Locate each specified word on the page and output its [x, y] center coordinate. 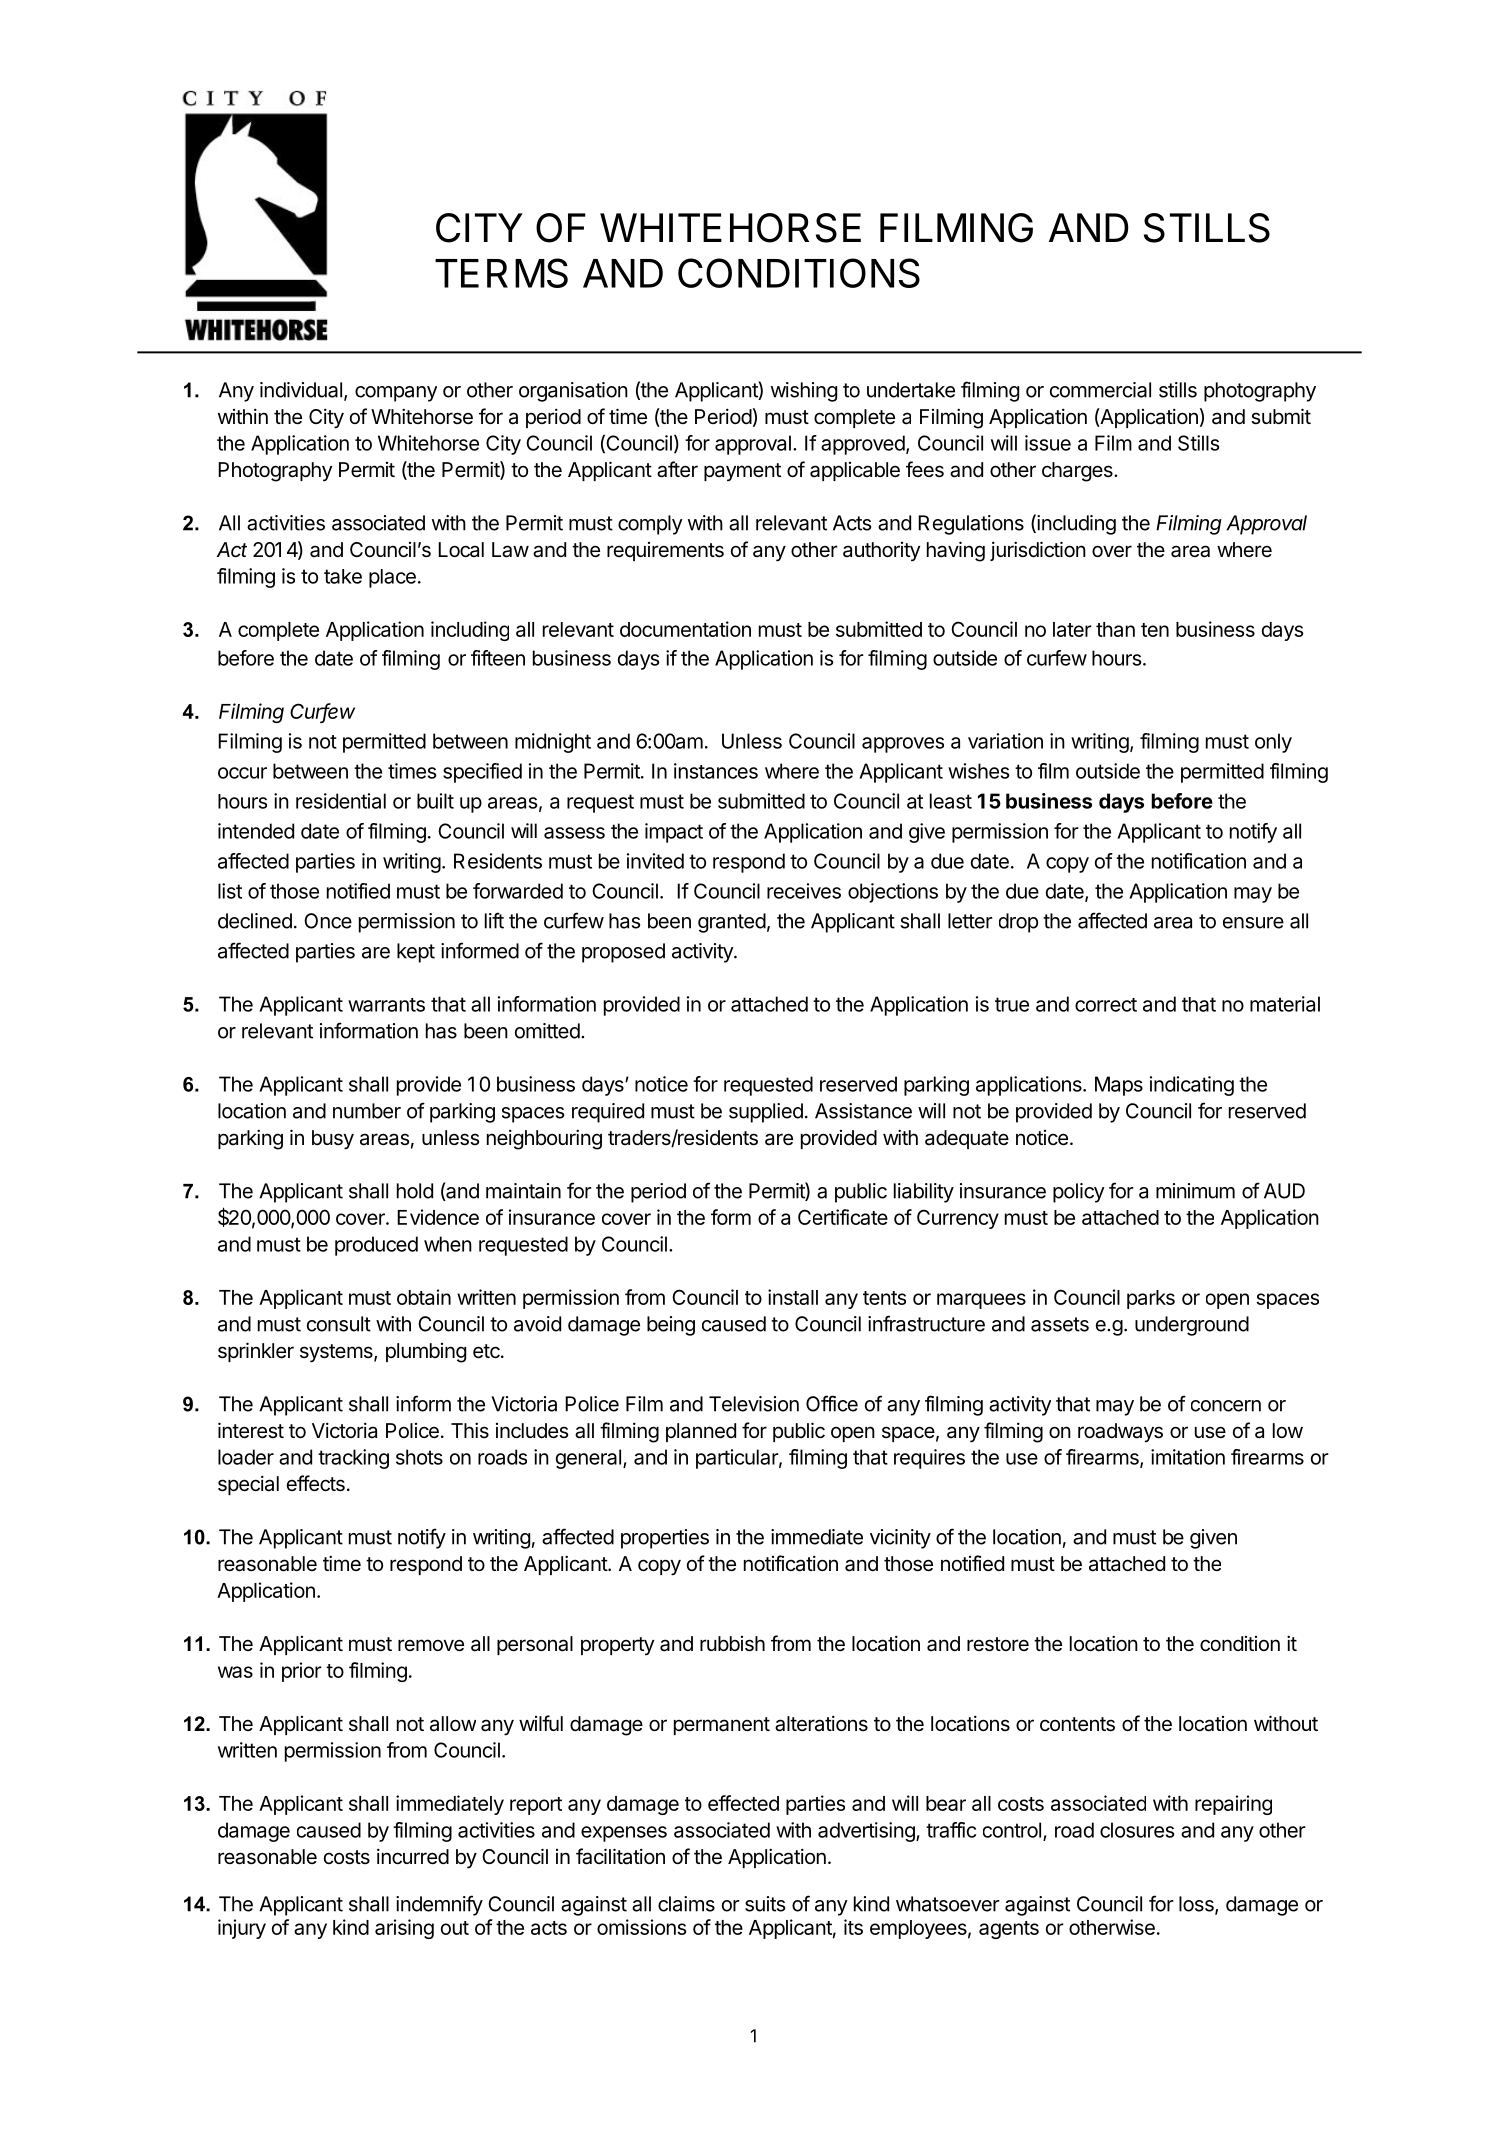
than [1115, 629]
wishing [804, 392]
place [392, 578]
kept [416, 953]
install [793, 1297]
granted [732, 923]
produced [376, 1246]
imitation [1188, 1457]
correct [1106, 1005]
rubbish [732, 1644]
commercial [1100, 390]
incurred [413, 1856]
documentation [685, 629]
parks [1151, 1299]
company [396, 394]
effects [316, 1483]
